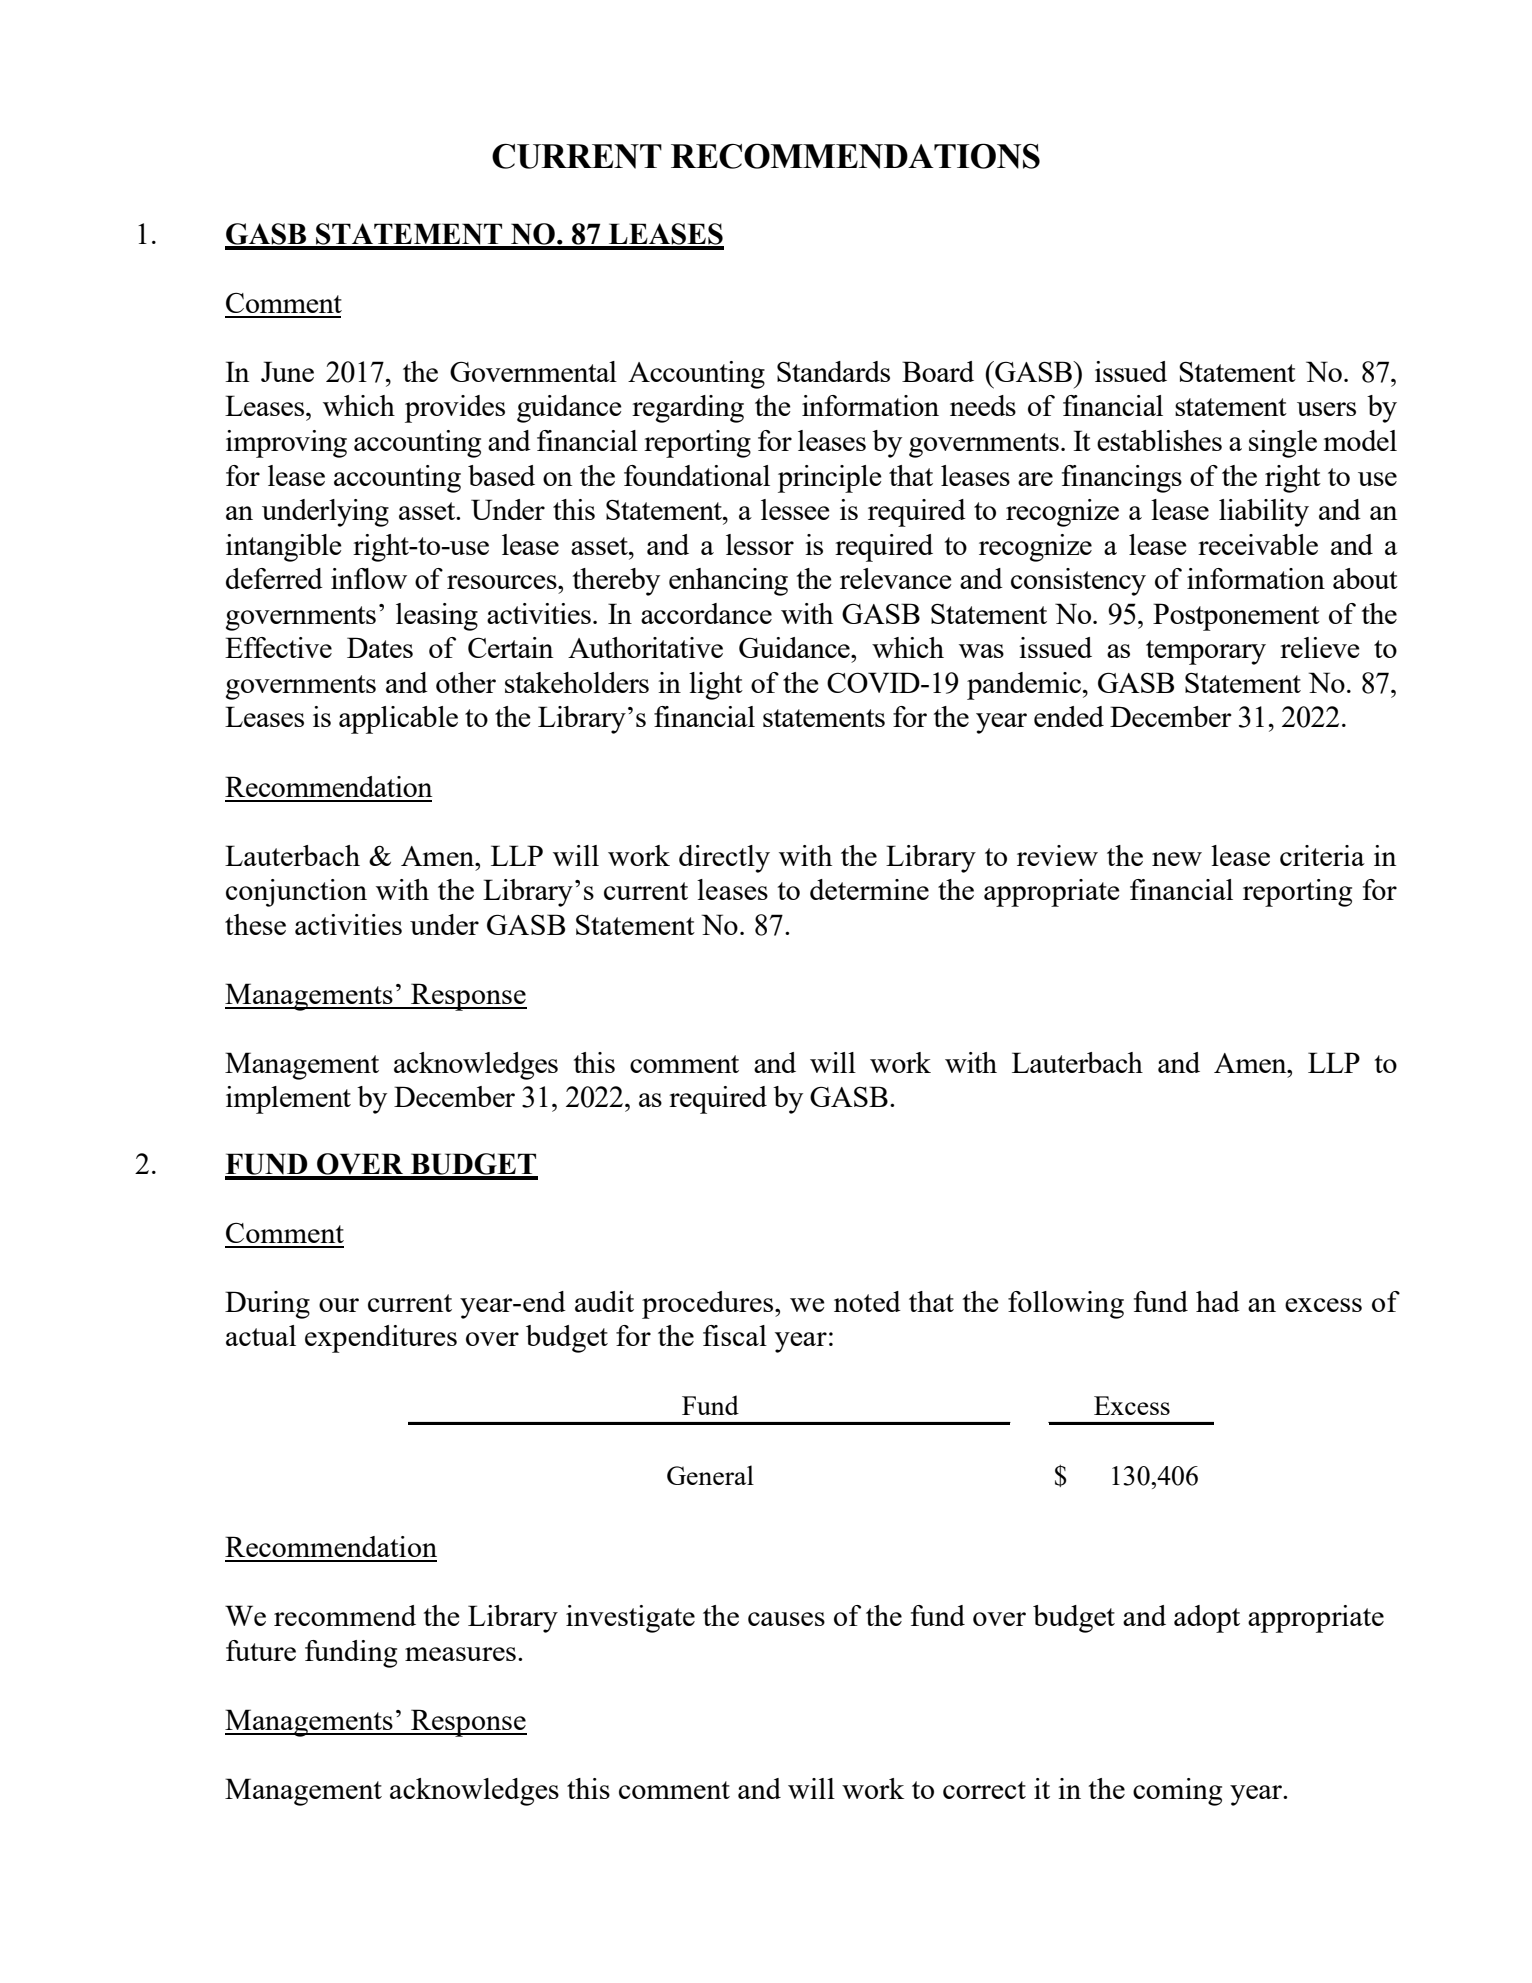 The height and width of the screenshot is (1983, 1532). Describe the element at coordinates (1218, 1301) in the screenshot. I see `had` at that location.
